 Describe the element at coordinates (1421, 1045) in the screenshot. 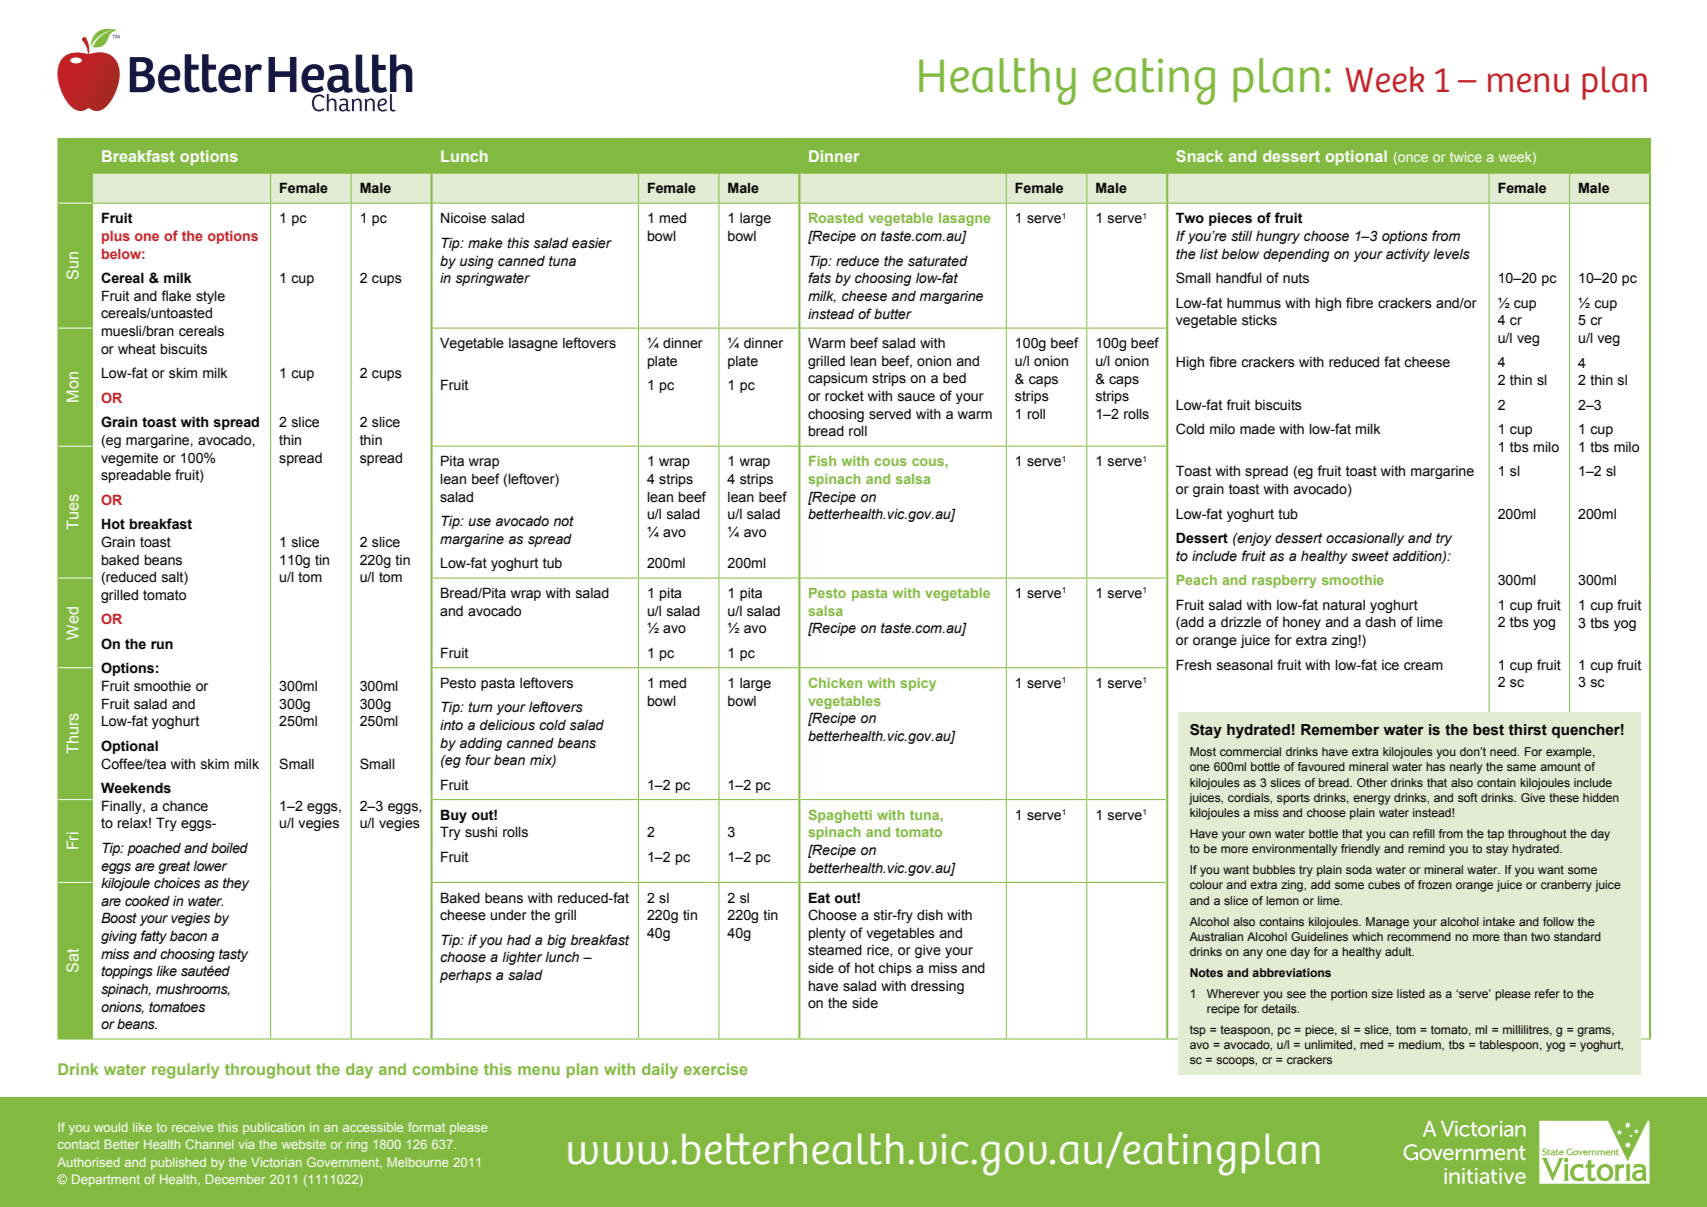

I see `medium` at that location.
